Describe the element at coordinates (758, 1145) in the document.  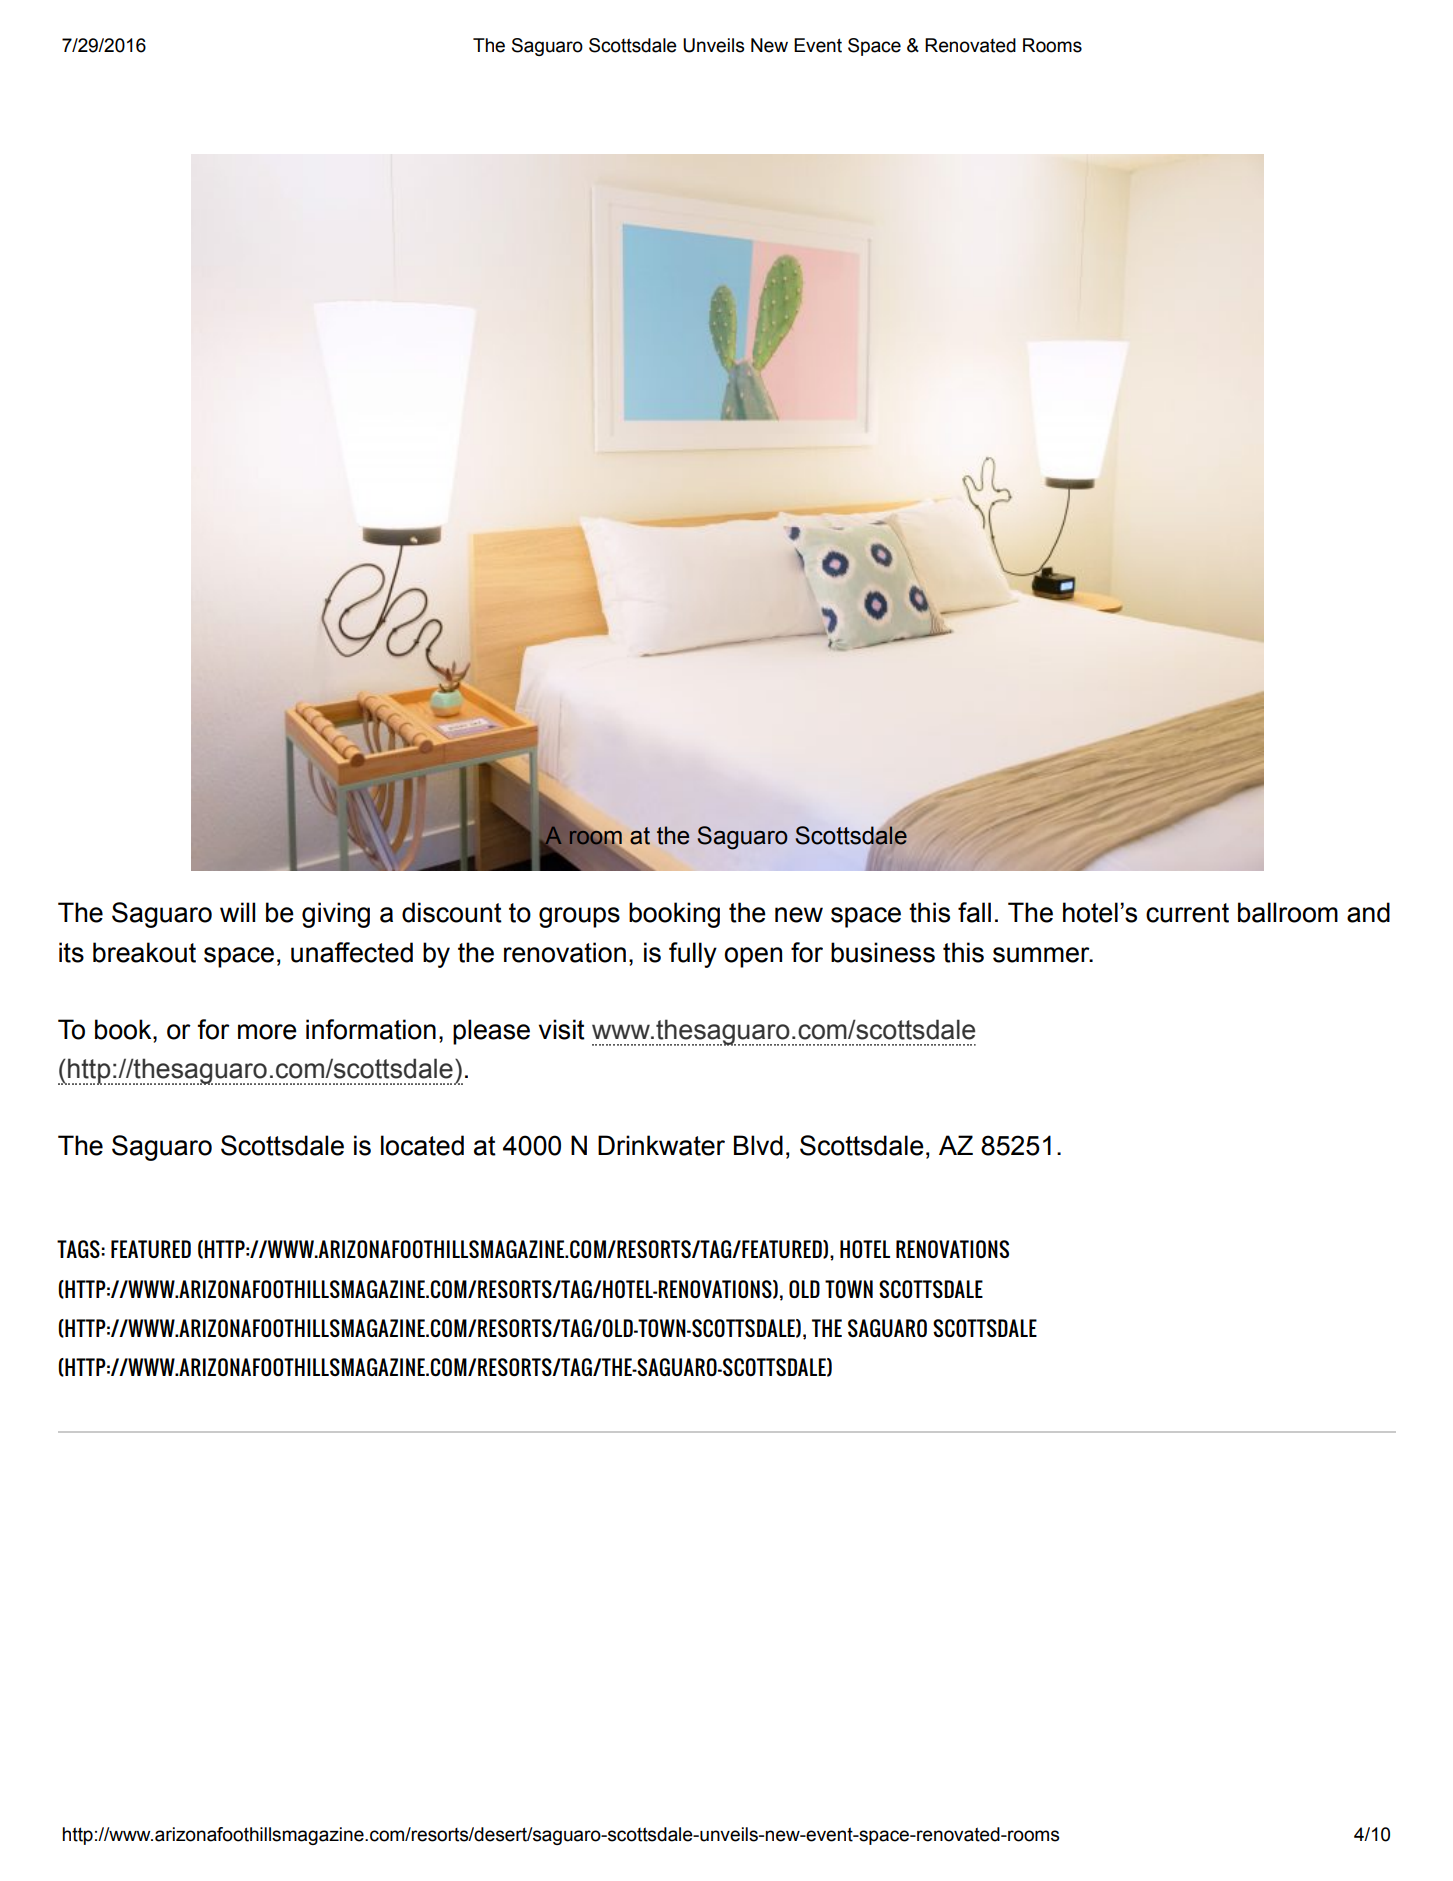
I see `Blvd` at that location.
